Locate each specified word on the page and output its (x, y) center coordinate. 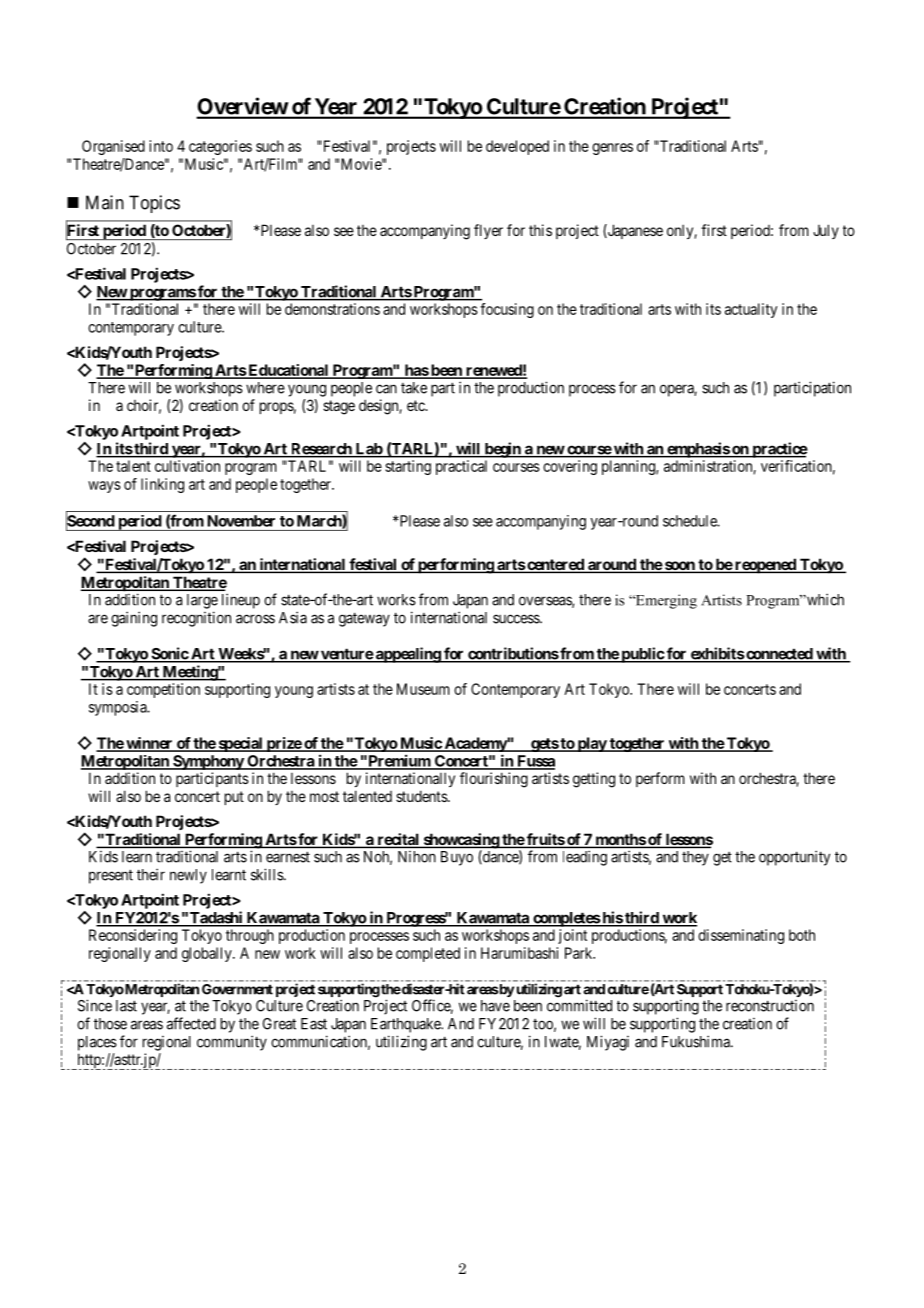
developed (517, 147)
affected (191, 1023)
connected (779, 655)
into (161, 146)
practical (461, 467)
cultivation (187, 466)
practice (779, 450)
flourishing (494, 780)
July (826, 231)
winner (149, 744)
